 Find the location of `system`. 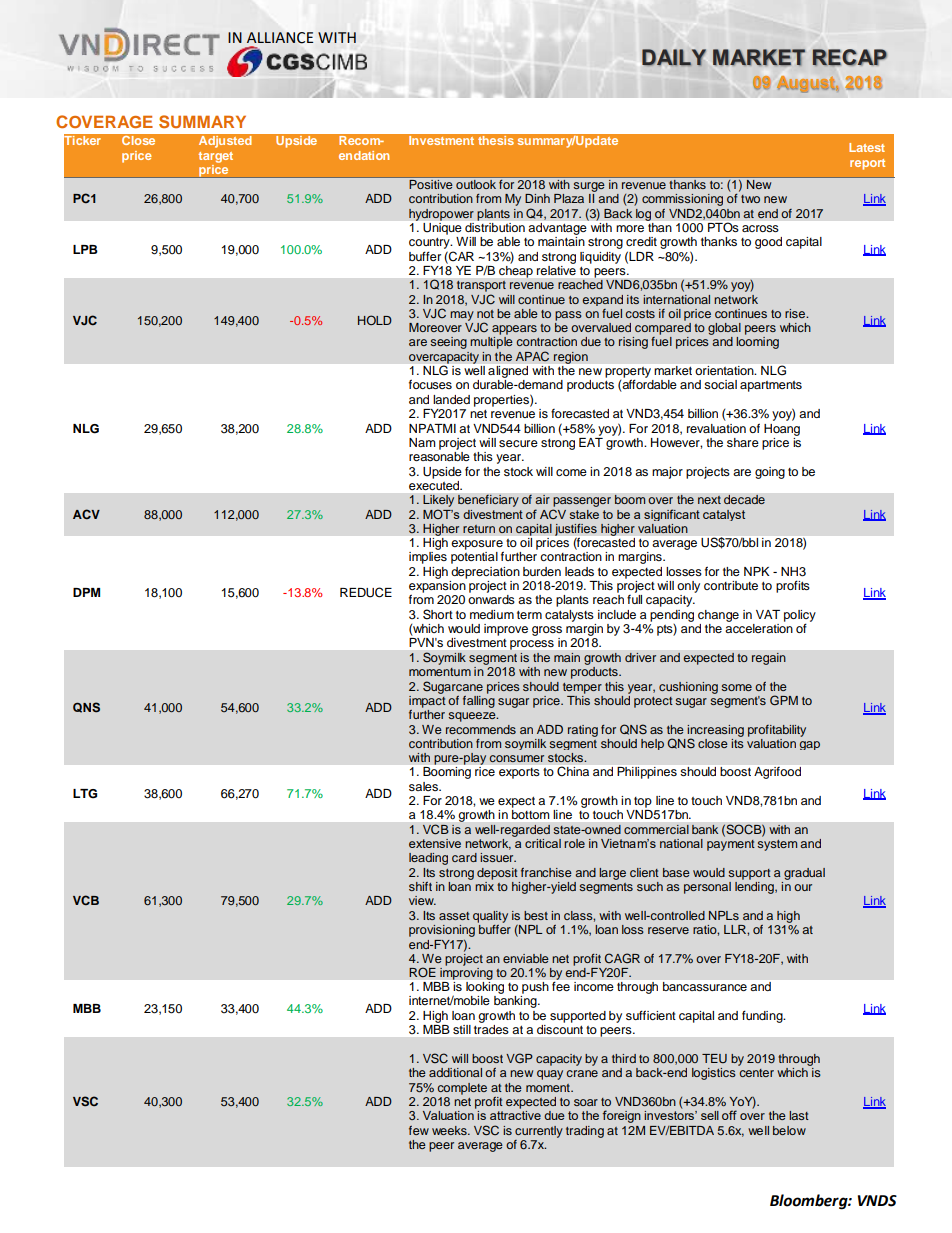

system is located at coordinates (777, 845).
